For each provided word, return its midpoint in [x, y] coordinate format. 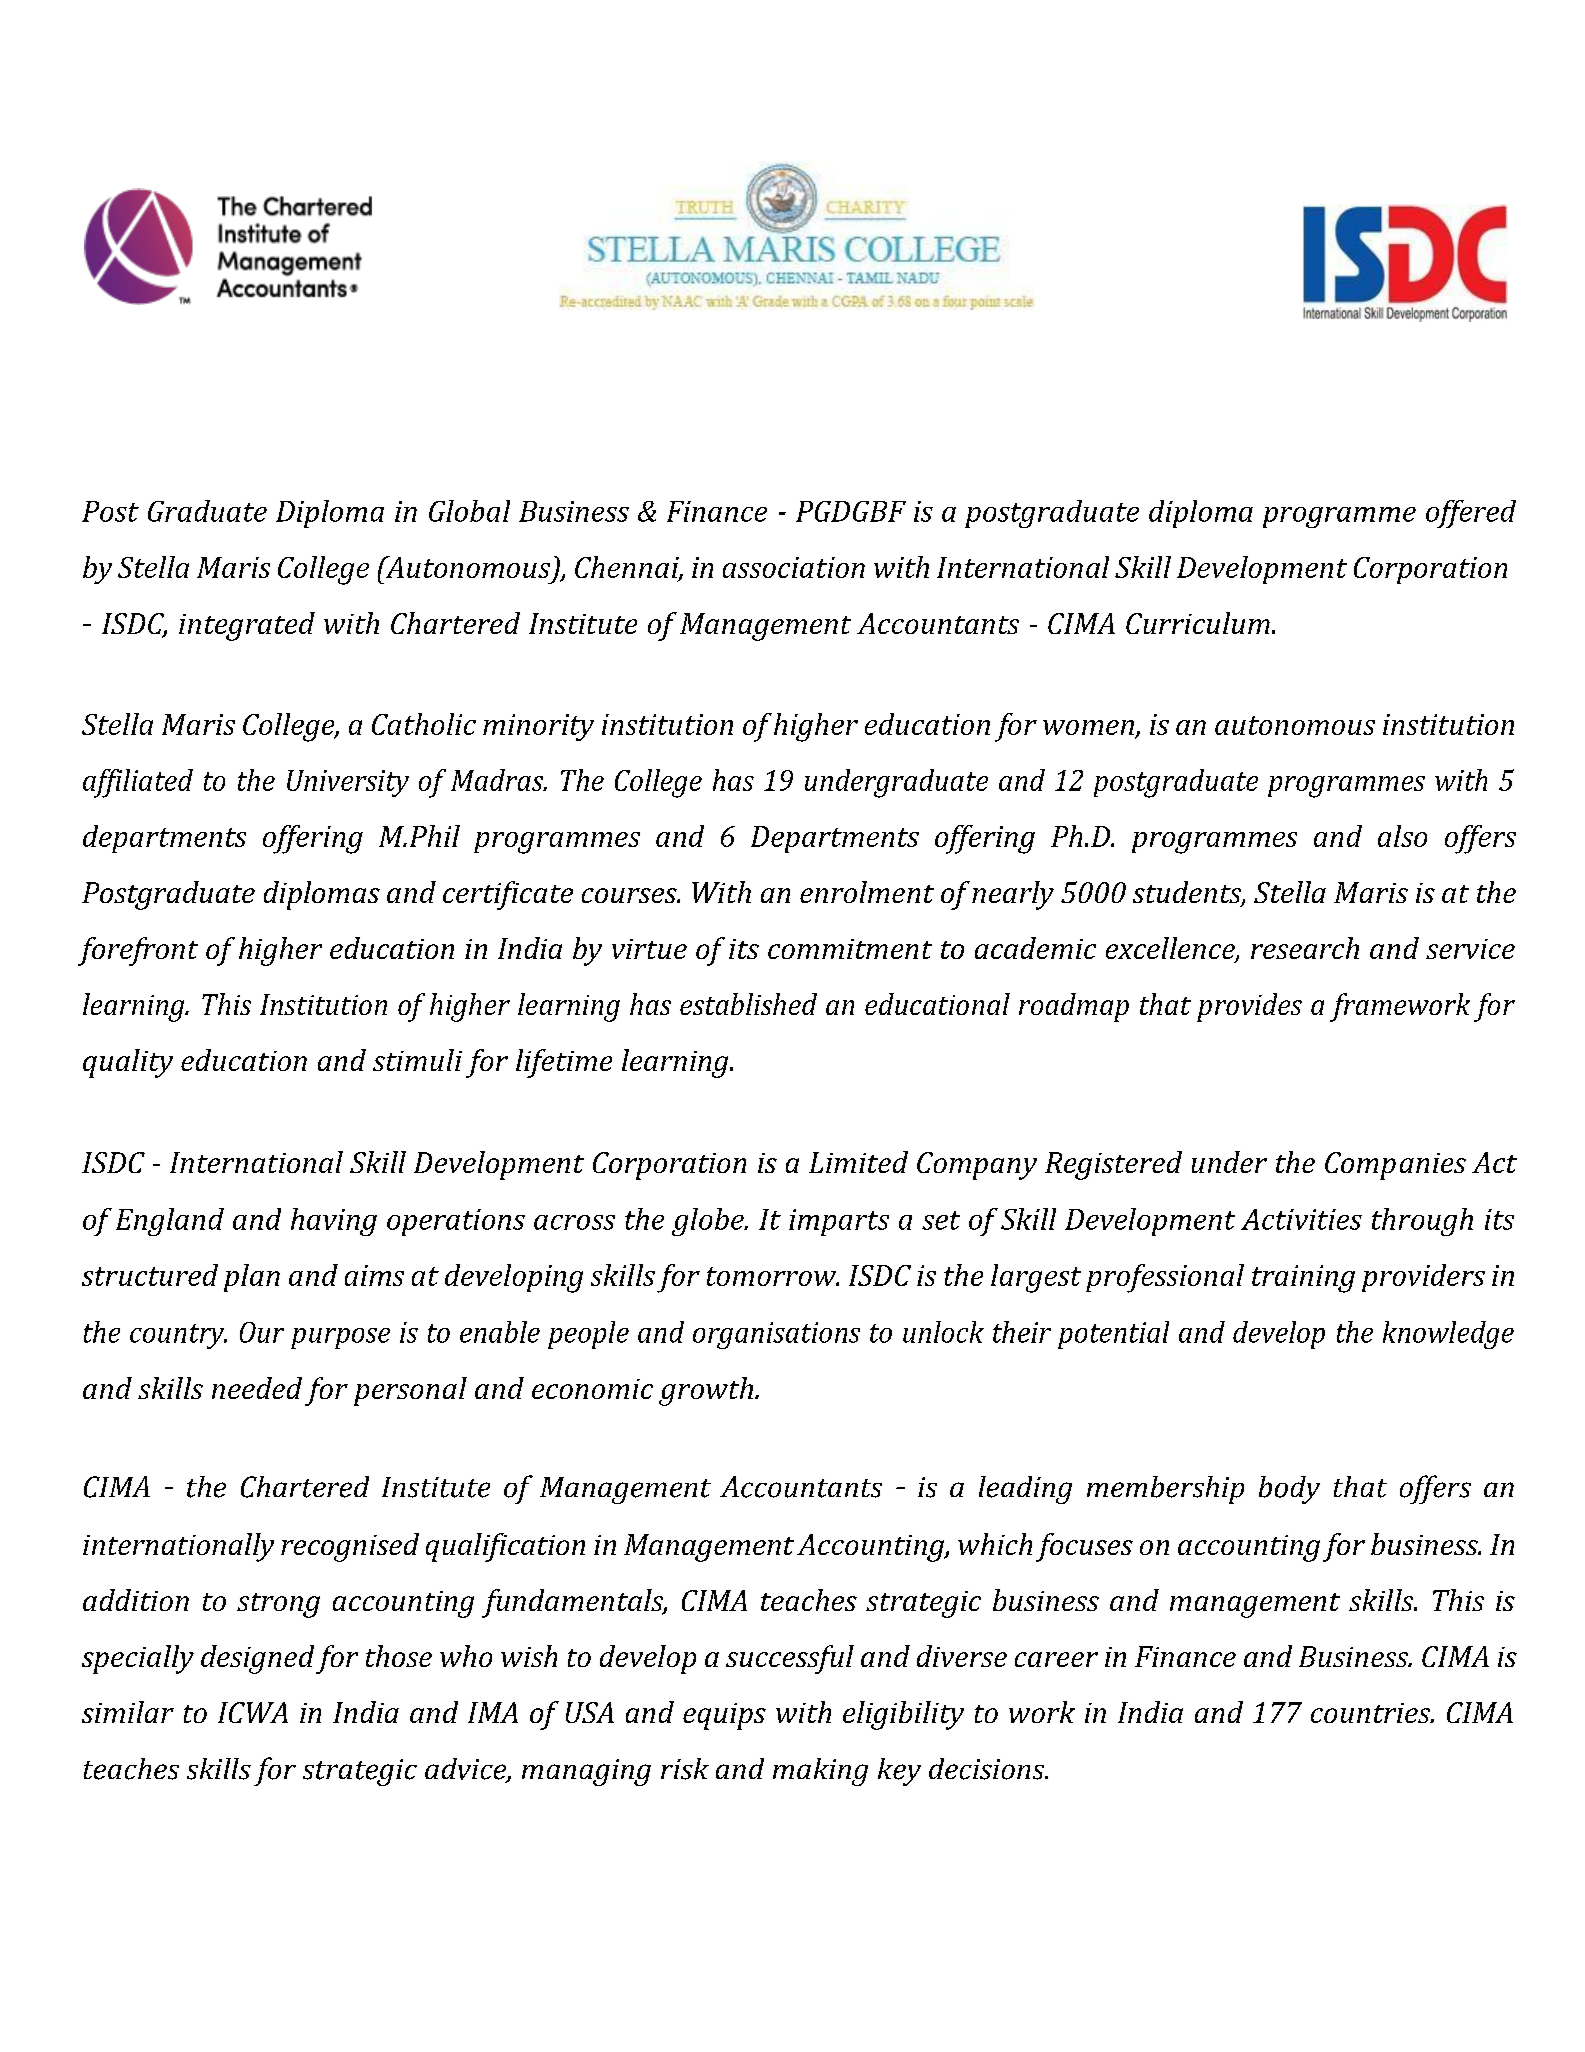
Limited [858, 1162]
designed [257, 1659]
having [334, 1222]
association [794, 567]
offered [1471, 514]
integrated [247, 626]
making [820, 1772]
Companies [1395, 1166]
